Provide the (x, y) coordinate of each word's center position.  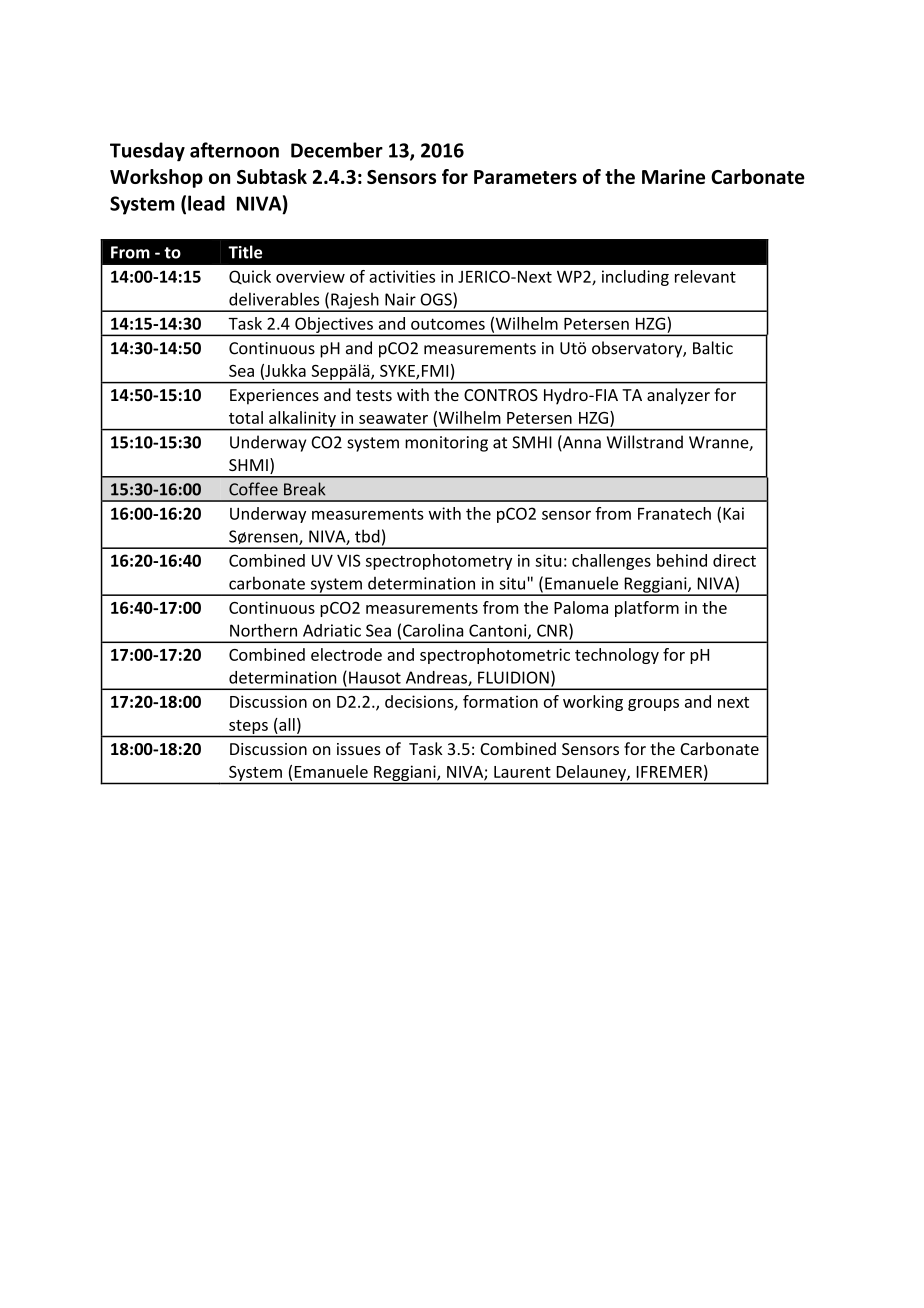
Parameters (525, 177)
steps (248, 727)
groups (653, 705)
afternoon (234, 150)
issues (359, 749)
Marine (673, 176)
